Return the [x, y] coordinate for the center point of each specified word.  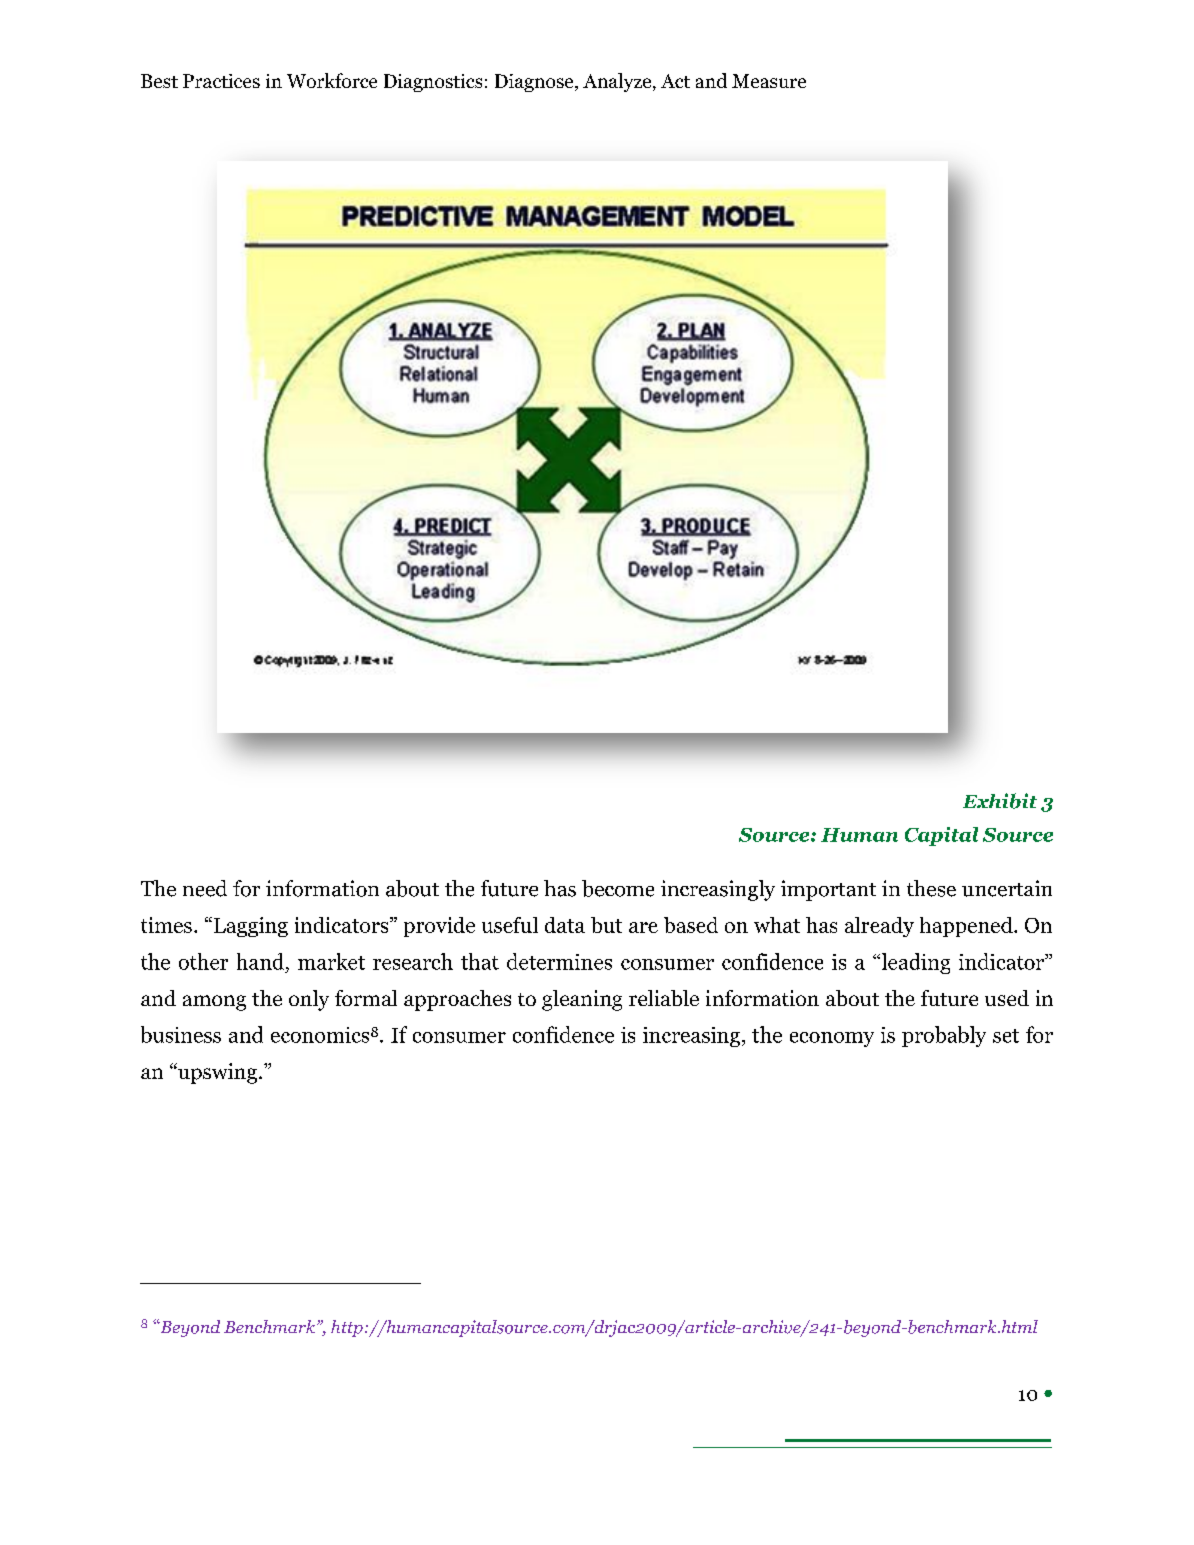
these [931, 888]
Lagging [249, 927]
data [565, 925]
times [166, 925]
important [828, 890]
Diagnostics [433, 83]
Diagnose [535, 83]
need [205, 888]
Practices [221, 81]
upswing [216, 1073]
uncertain [1007, 888]
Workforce [332, 80]
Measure [769, 81]
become [618, 888]
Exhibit [1000, 801]
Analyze [618, 82]
